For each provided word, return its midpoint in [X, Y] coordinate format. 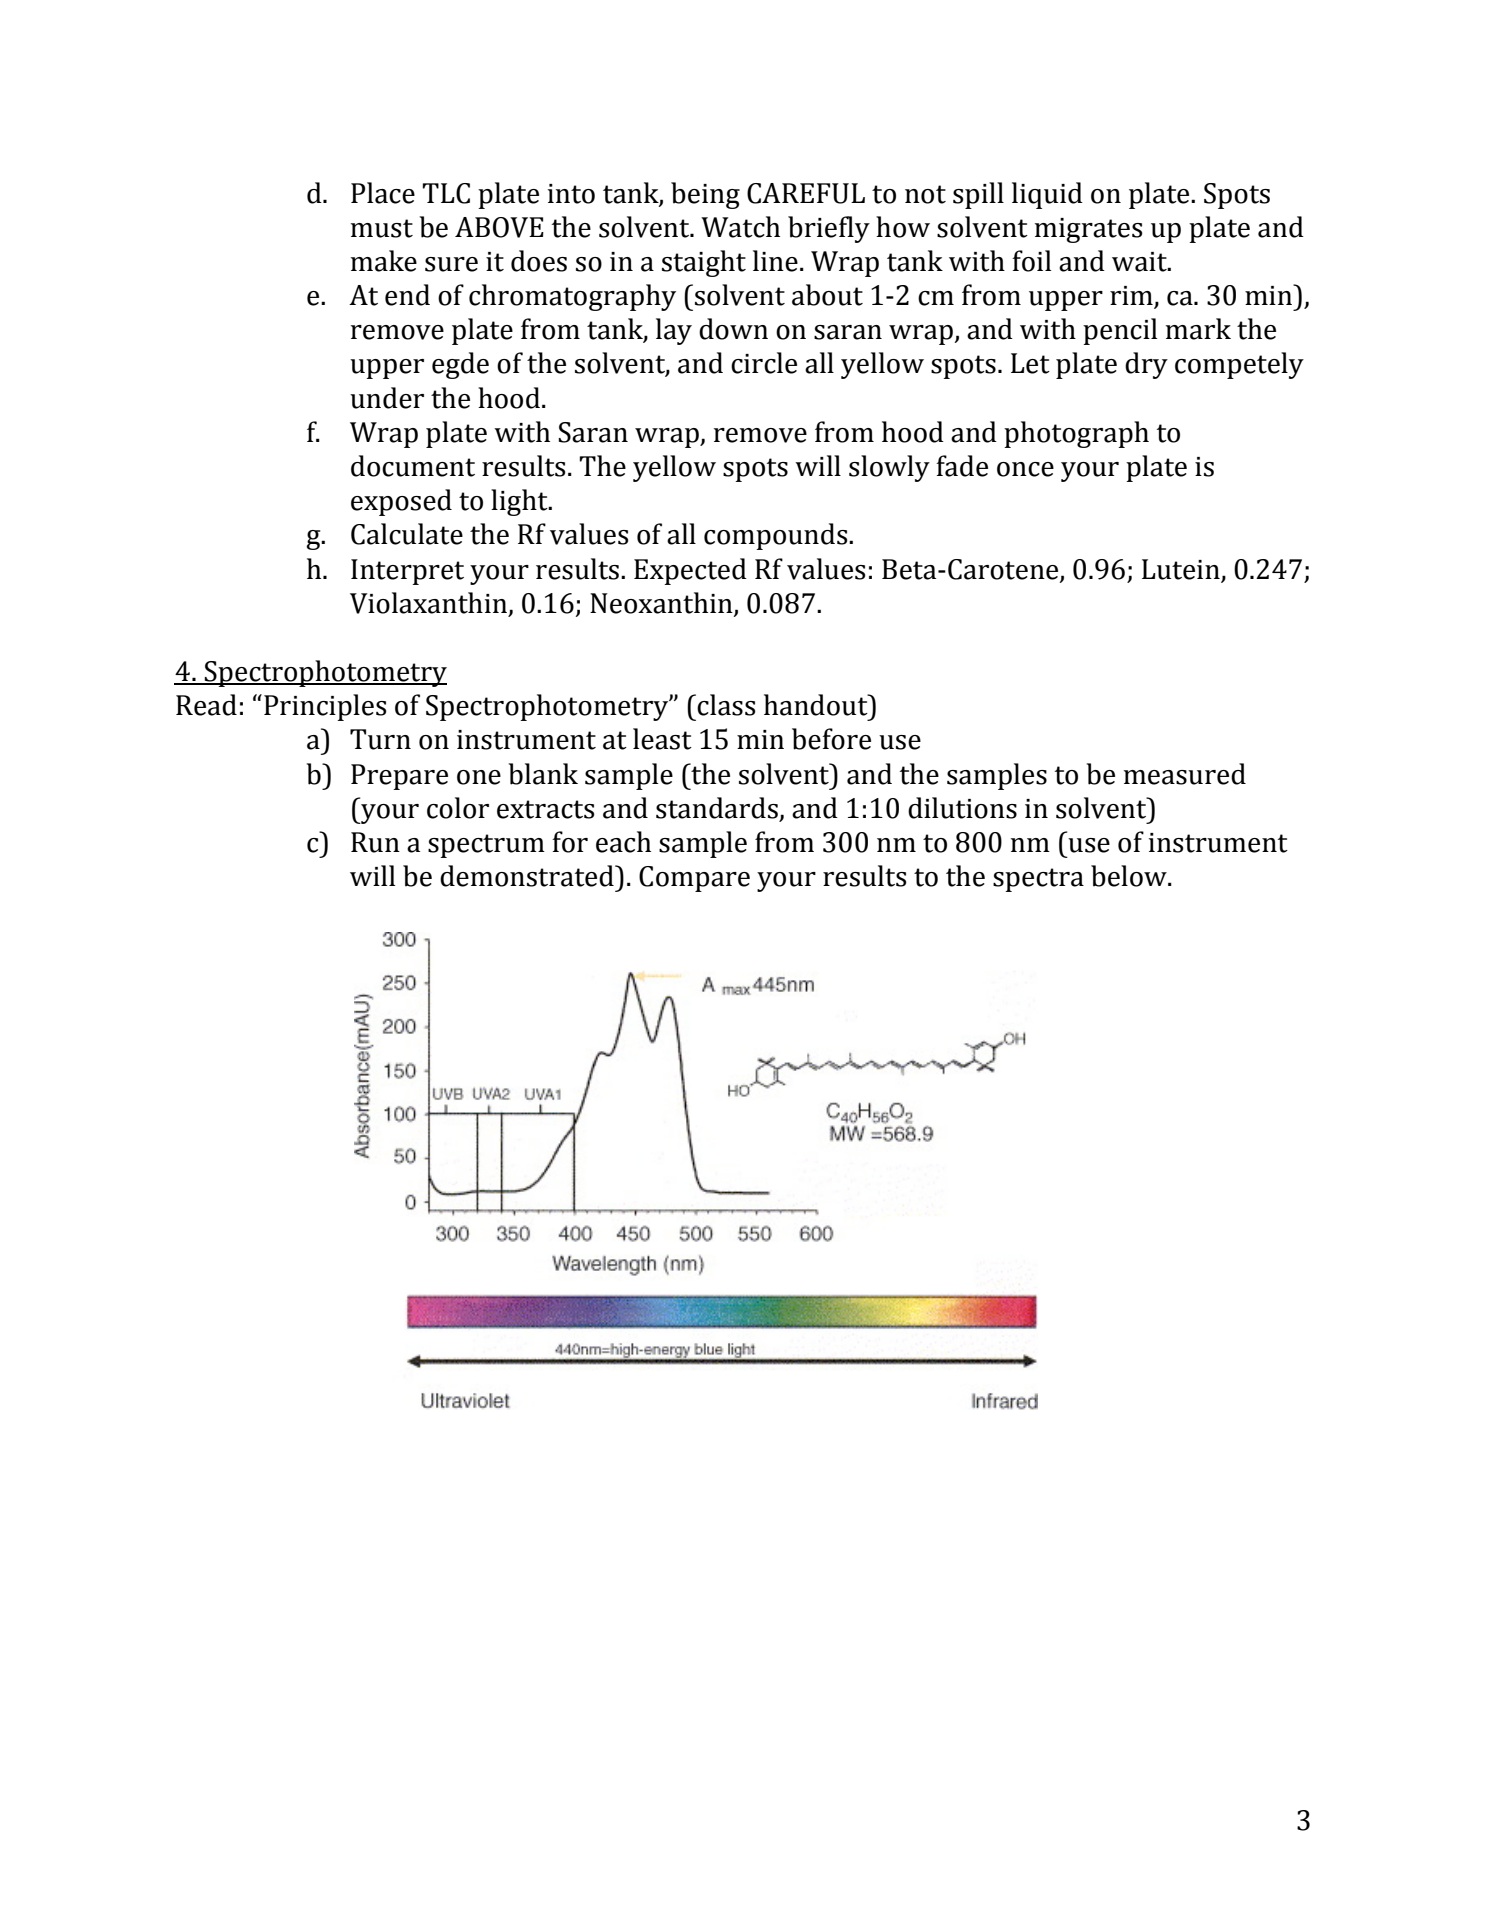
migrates [1088, 230]
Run [375, 842]
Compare [694, 879]
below [1130, 876]
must [382, 228]
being [705, 195]
